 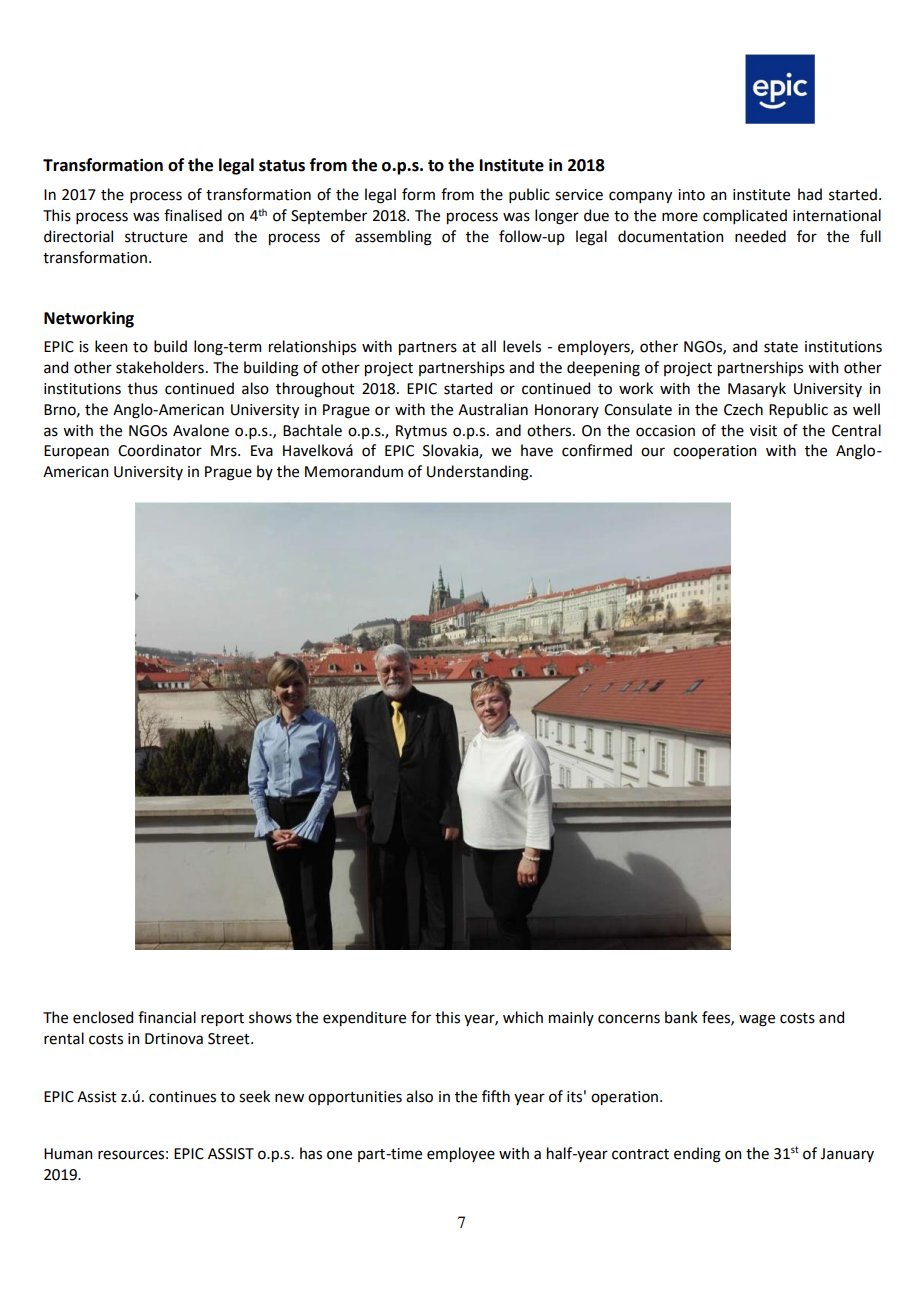 I want to click on employee, so click(x=461, y=1154).
